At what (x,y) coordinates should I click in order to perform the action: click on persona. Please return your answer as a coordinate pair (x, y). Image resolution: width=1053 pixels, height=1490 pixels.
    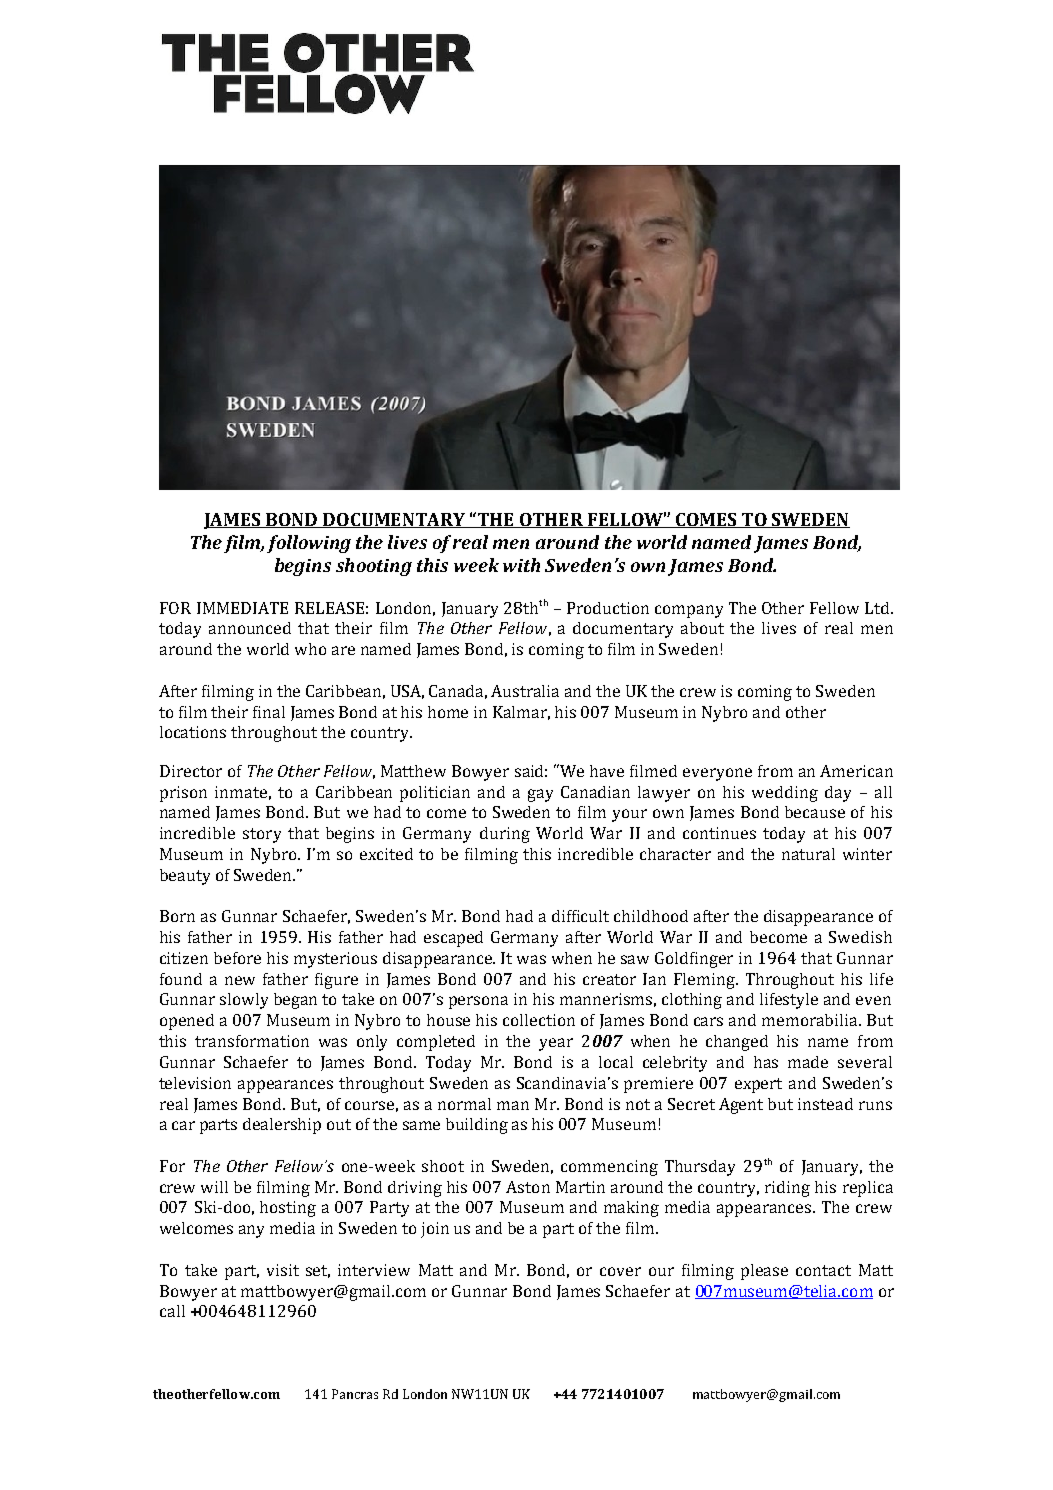
    Looking at the image, I should click on (478, 1002).
